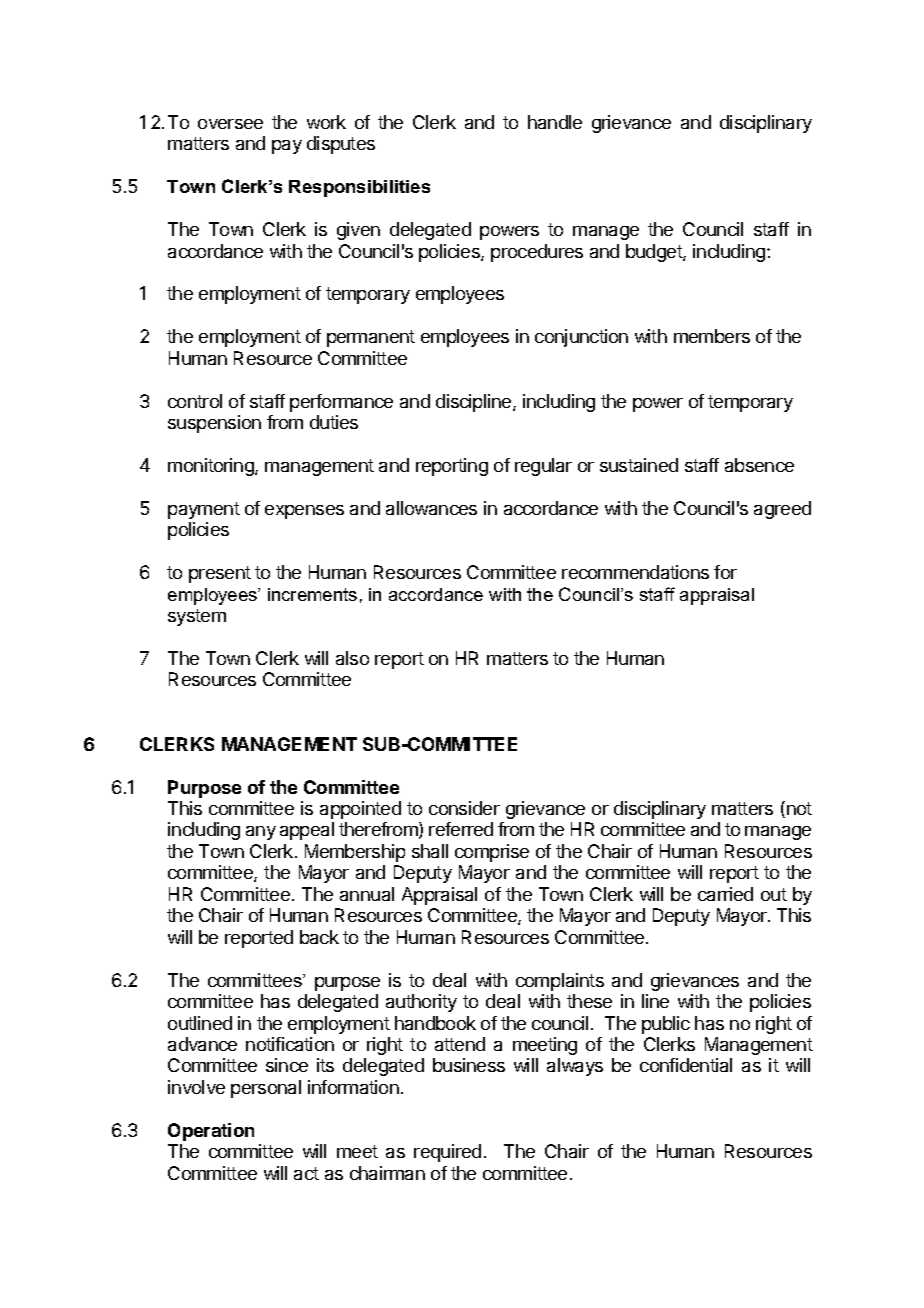  I want to click on recommendations, so click(635, 572).
